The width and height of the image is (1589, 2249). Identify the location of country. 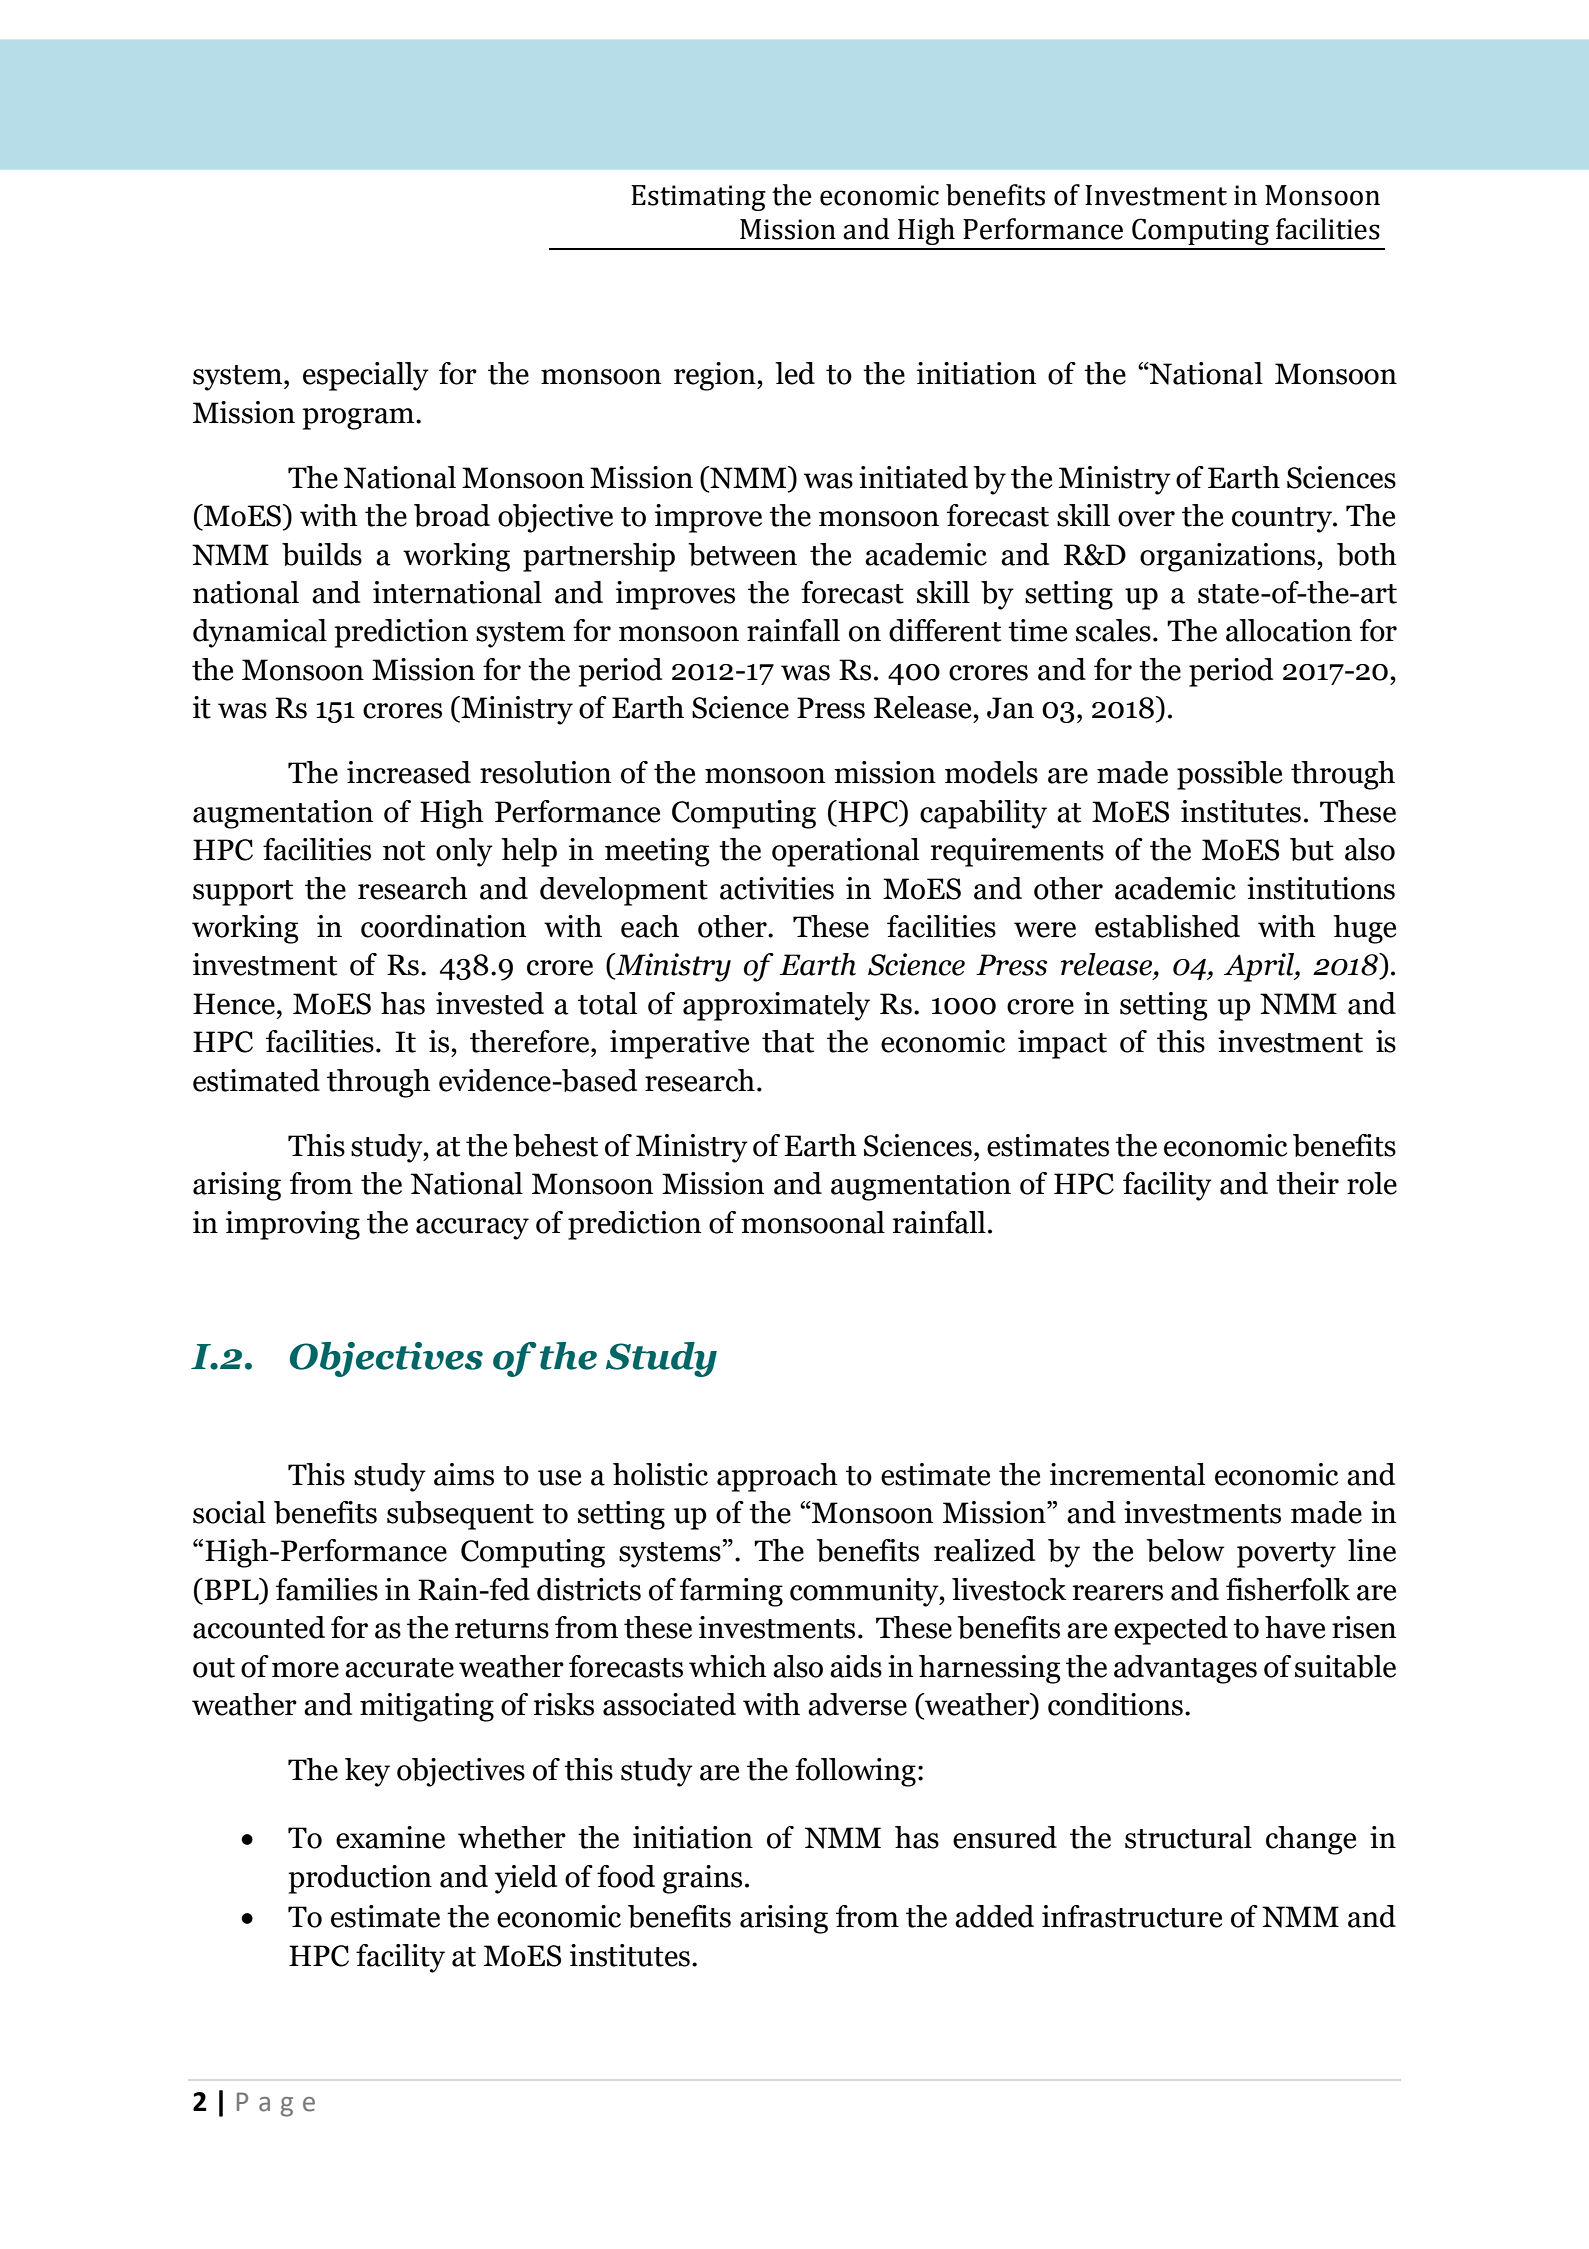
(1283, 520).
